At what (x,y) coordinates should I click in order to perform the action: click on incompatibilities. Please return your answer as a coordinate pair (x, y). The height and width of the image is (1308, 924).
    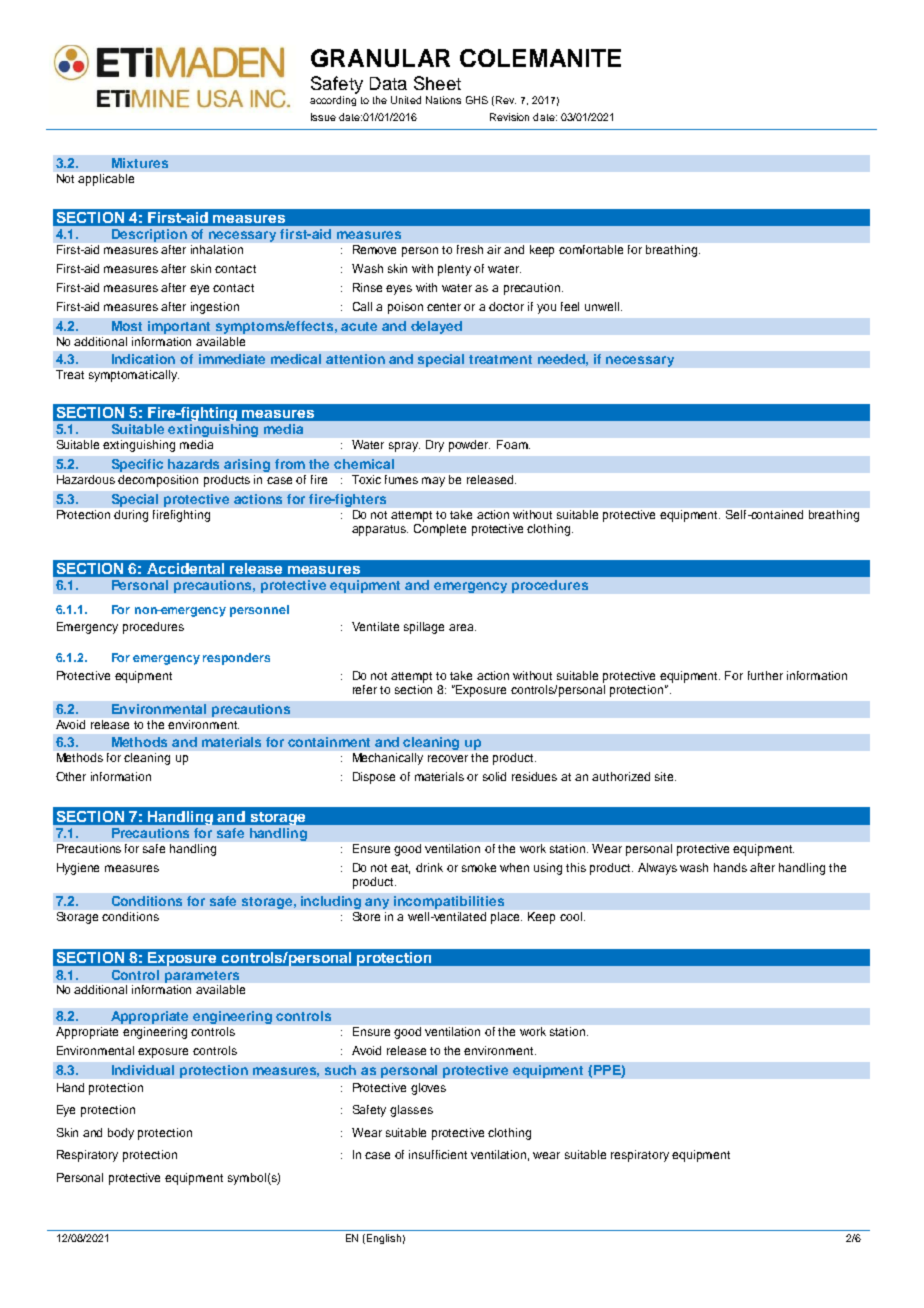
    Looking at the image, I should click on (449, 902).
